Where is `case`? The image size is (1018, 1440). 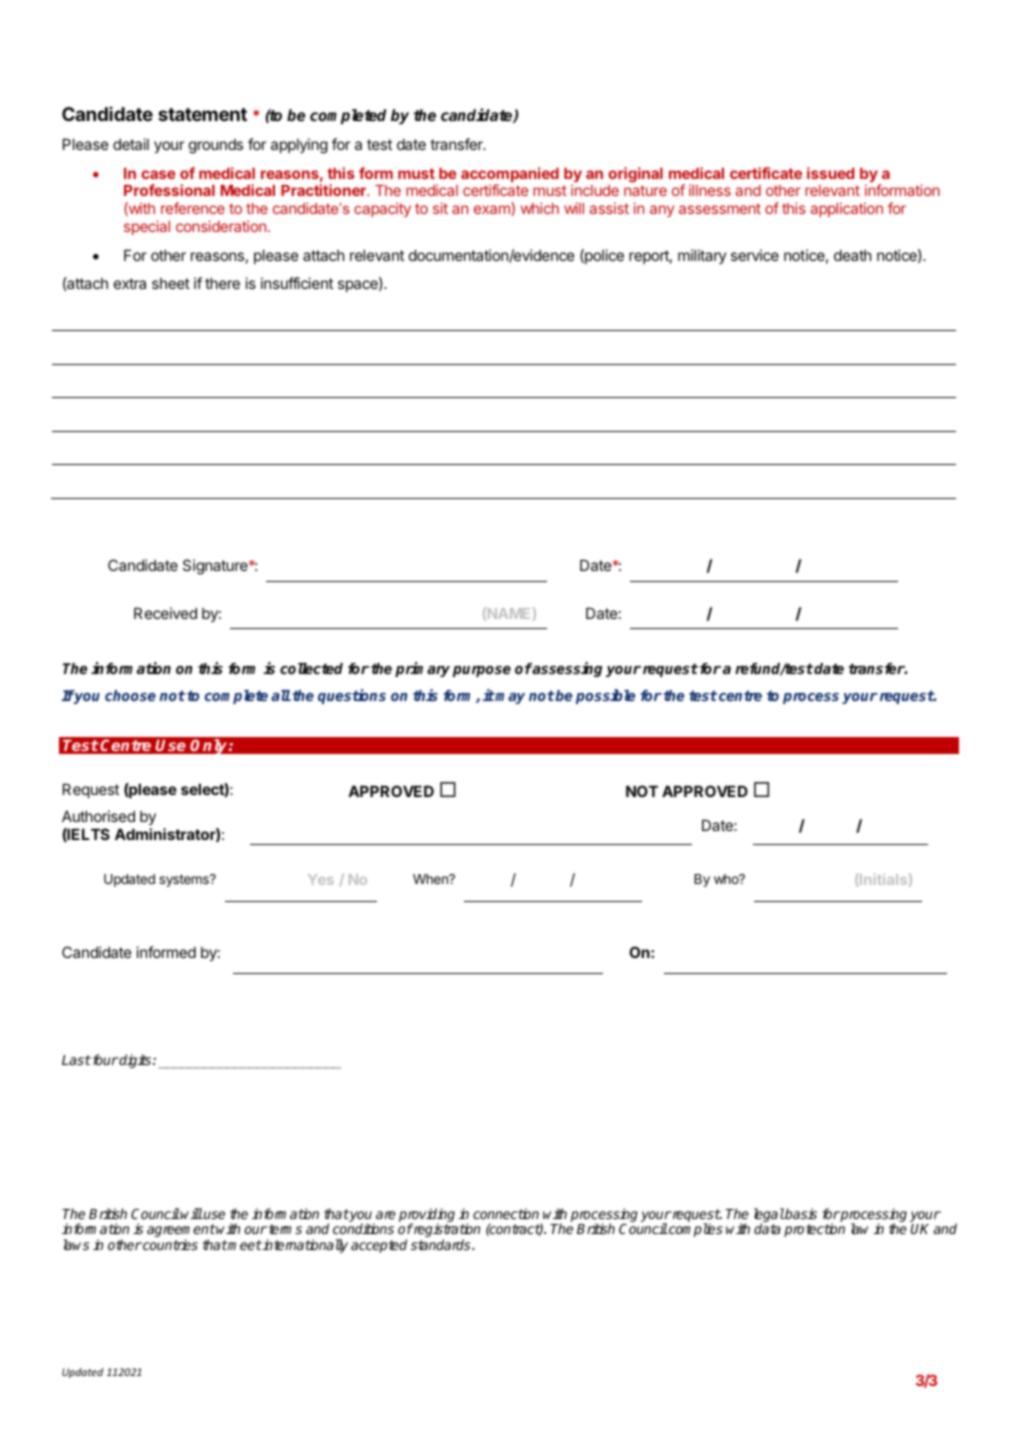 case is located at coordinates (158, 174).
